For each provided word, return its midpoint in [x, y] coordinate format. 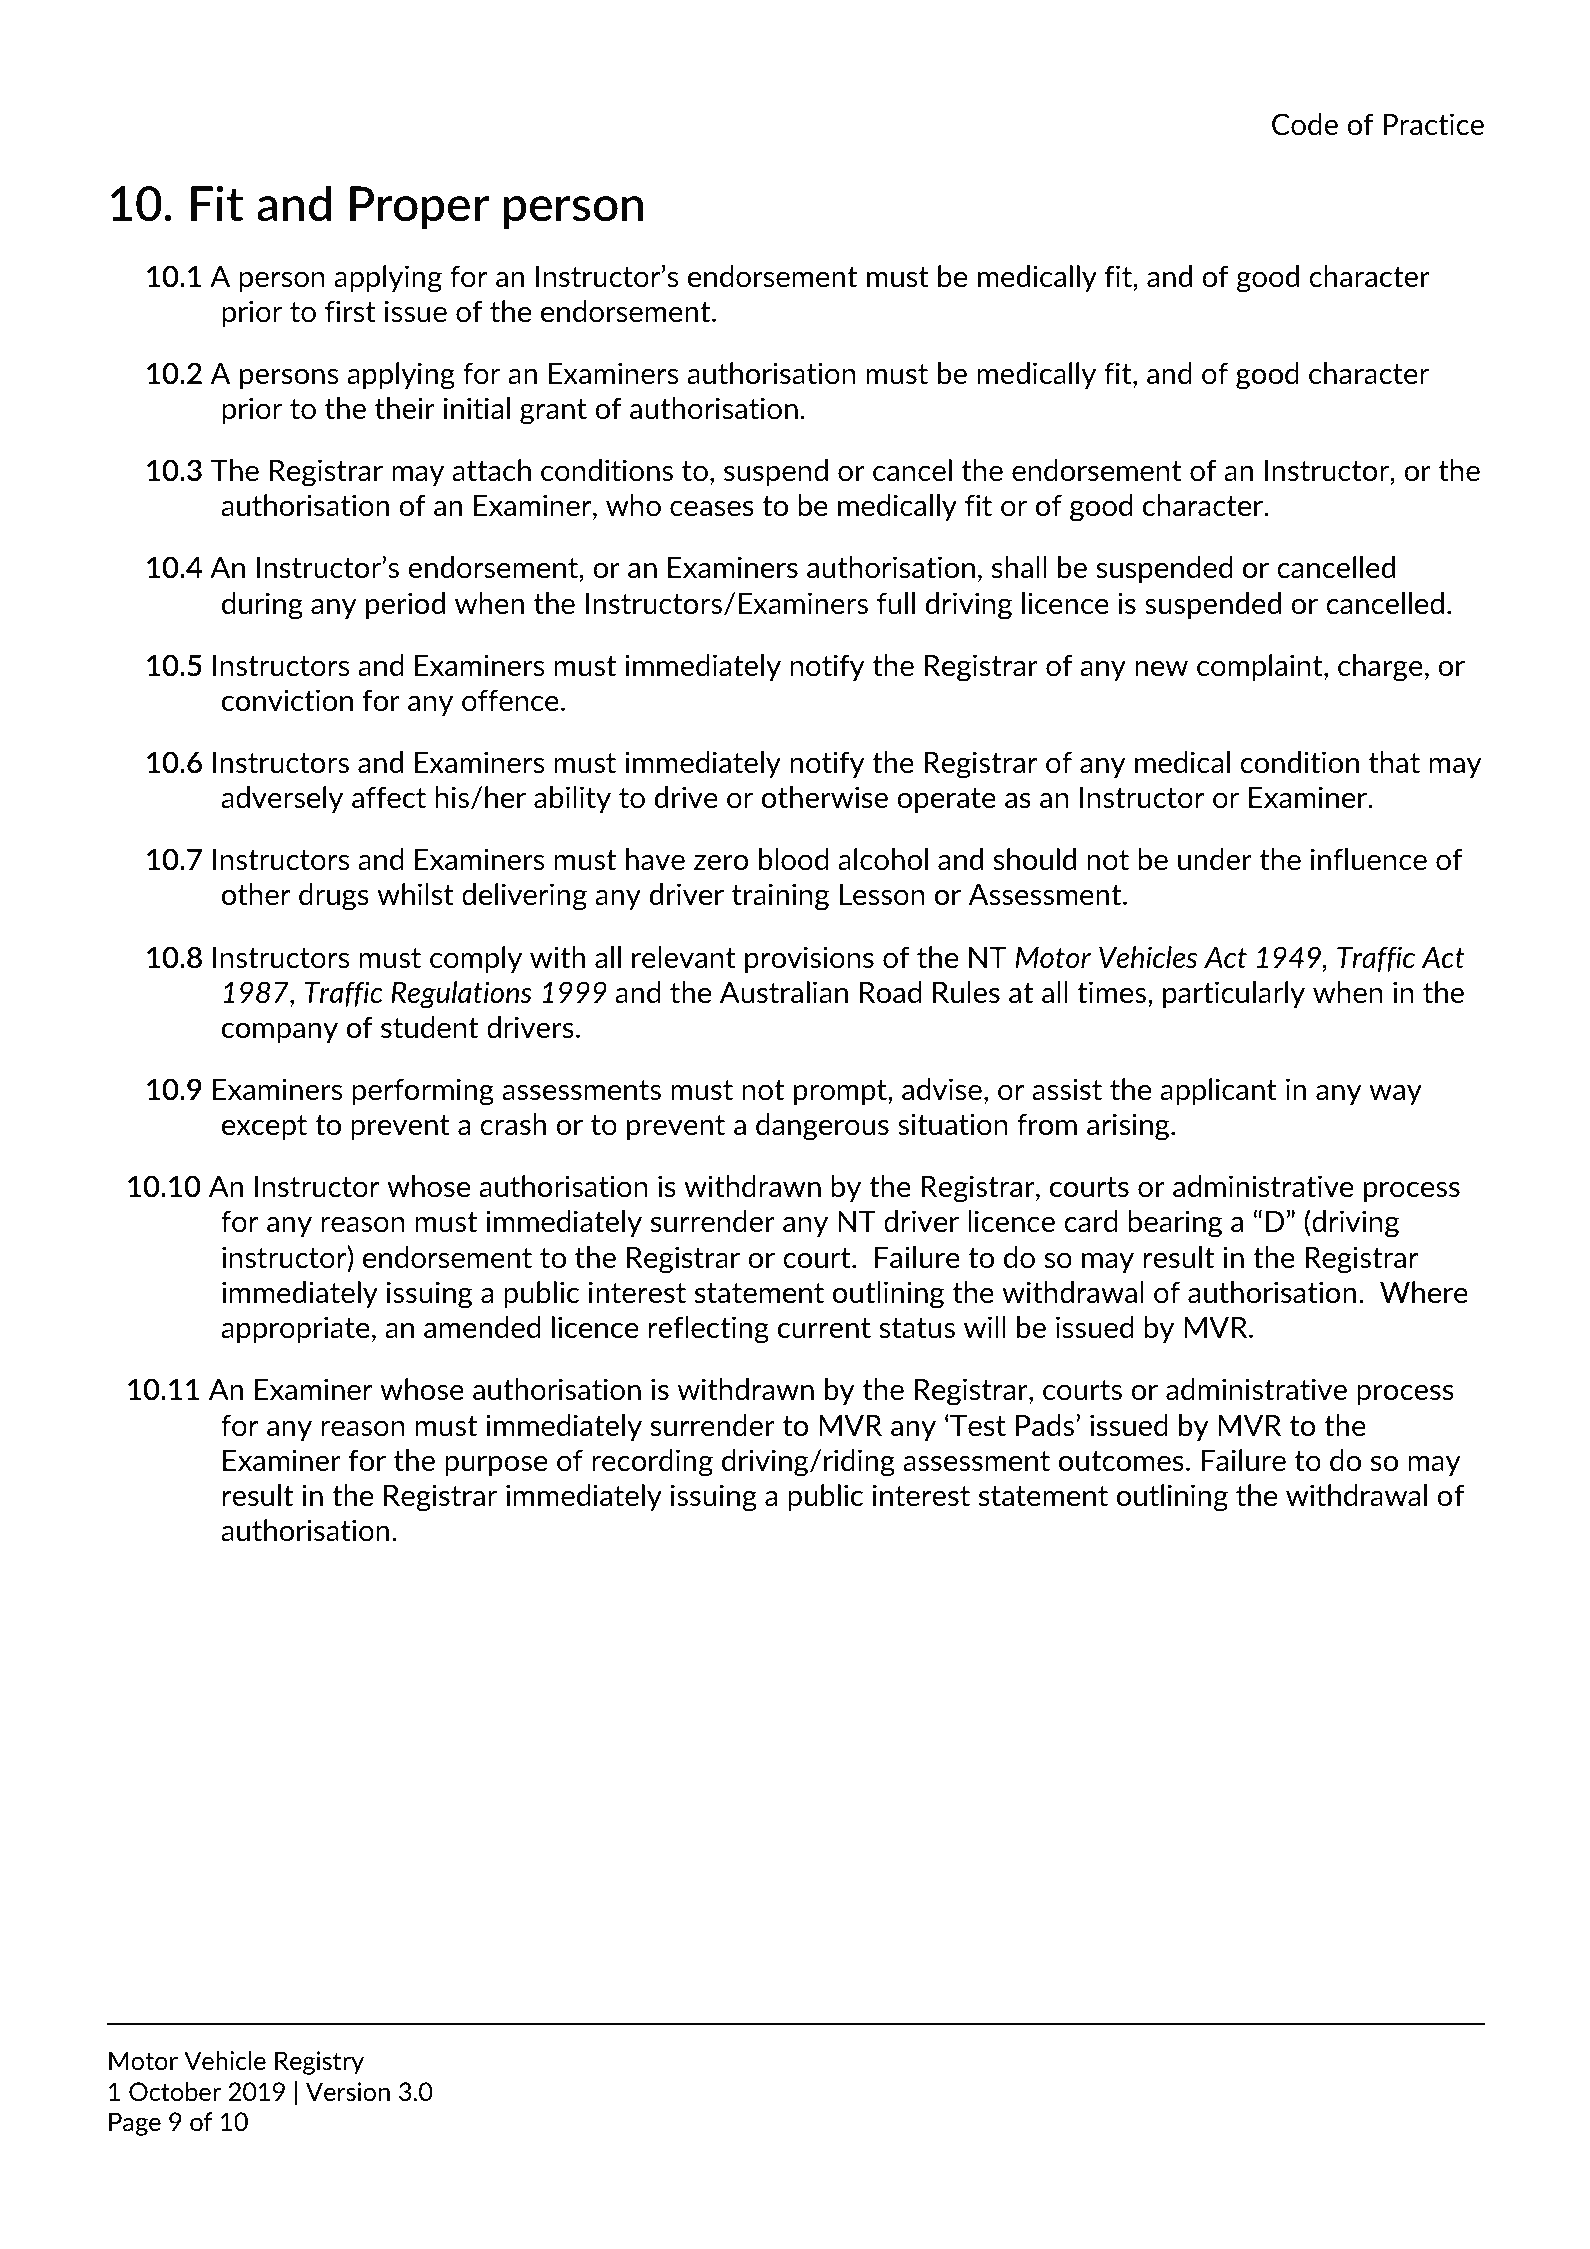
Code [1305, 124]
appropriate [295, 1329]
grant [553, 412]
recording [652, 1463]
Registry [319, 2063]
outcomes [1121, 1461]
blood [793, 859]
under [1215, 859]
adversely [282, 799]
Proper [420, 207]
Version [348, 2091]
